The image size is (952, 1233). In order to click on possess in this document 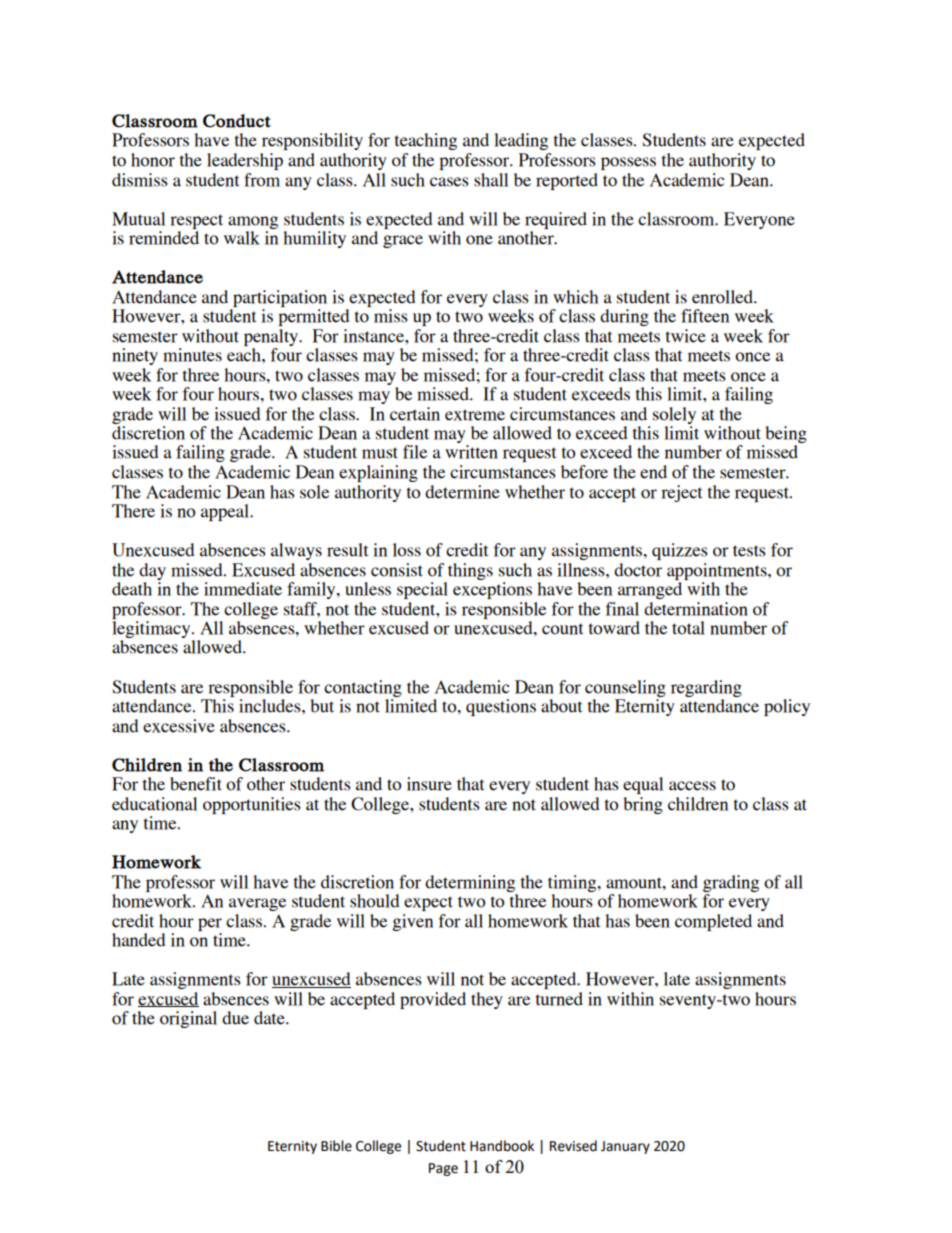, I will do `click(628, 163)`.
